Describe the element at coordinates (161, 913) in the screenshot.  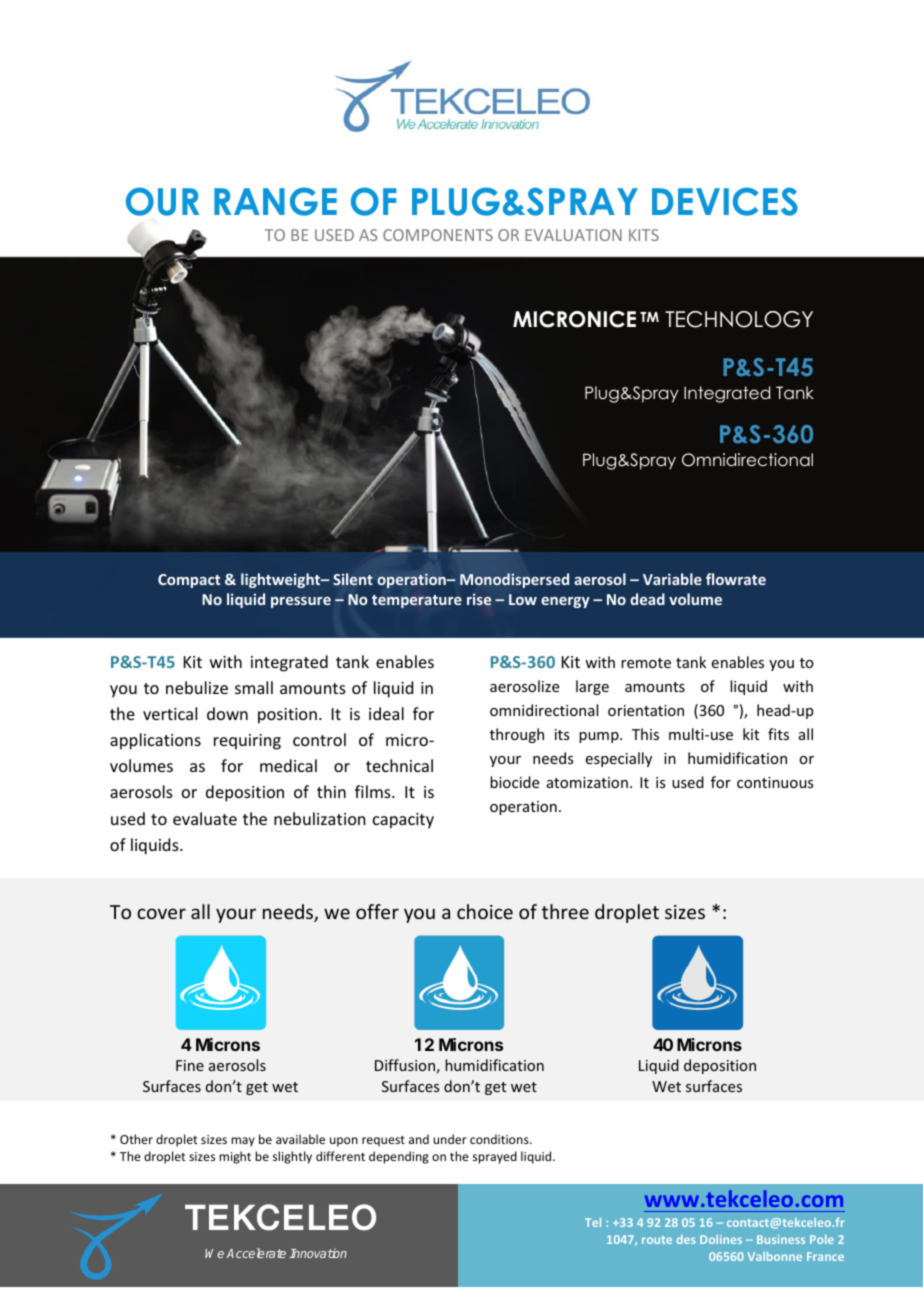
I see `cover` at that location.
